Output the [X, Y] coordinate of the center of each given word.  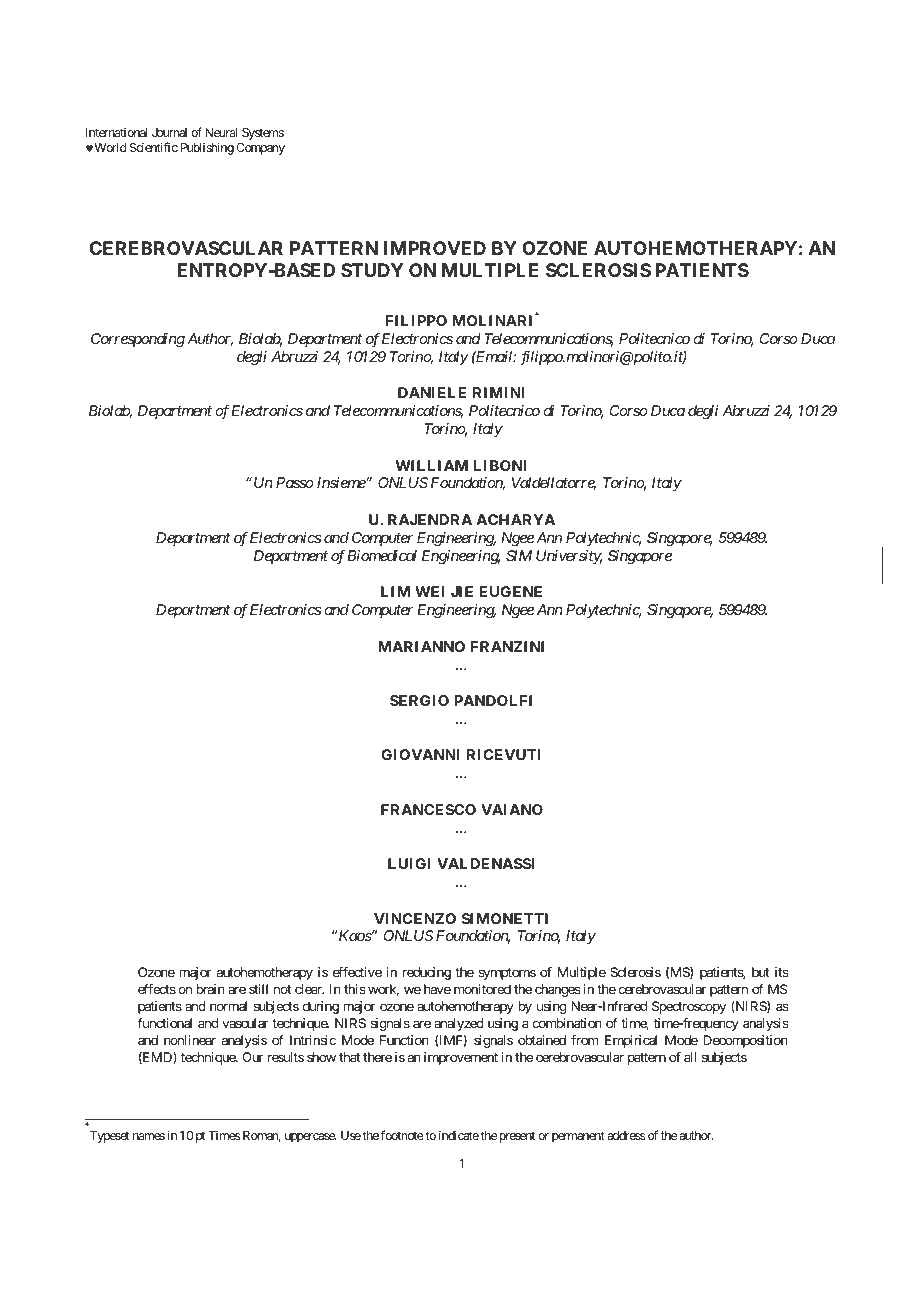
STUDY [372, 270]
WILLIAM [431, 465]
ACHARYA [515, 519]
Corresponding [138, 340]
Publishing [207, 148]
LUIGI [409, 863]
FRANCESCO [428, 809]
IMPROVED [435, 248]
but [760, 972]
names [149, 1136]
